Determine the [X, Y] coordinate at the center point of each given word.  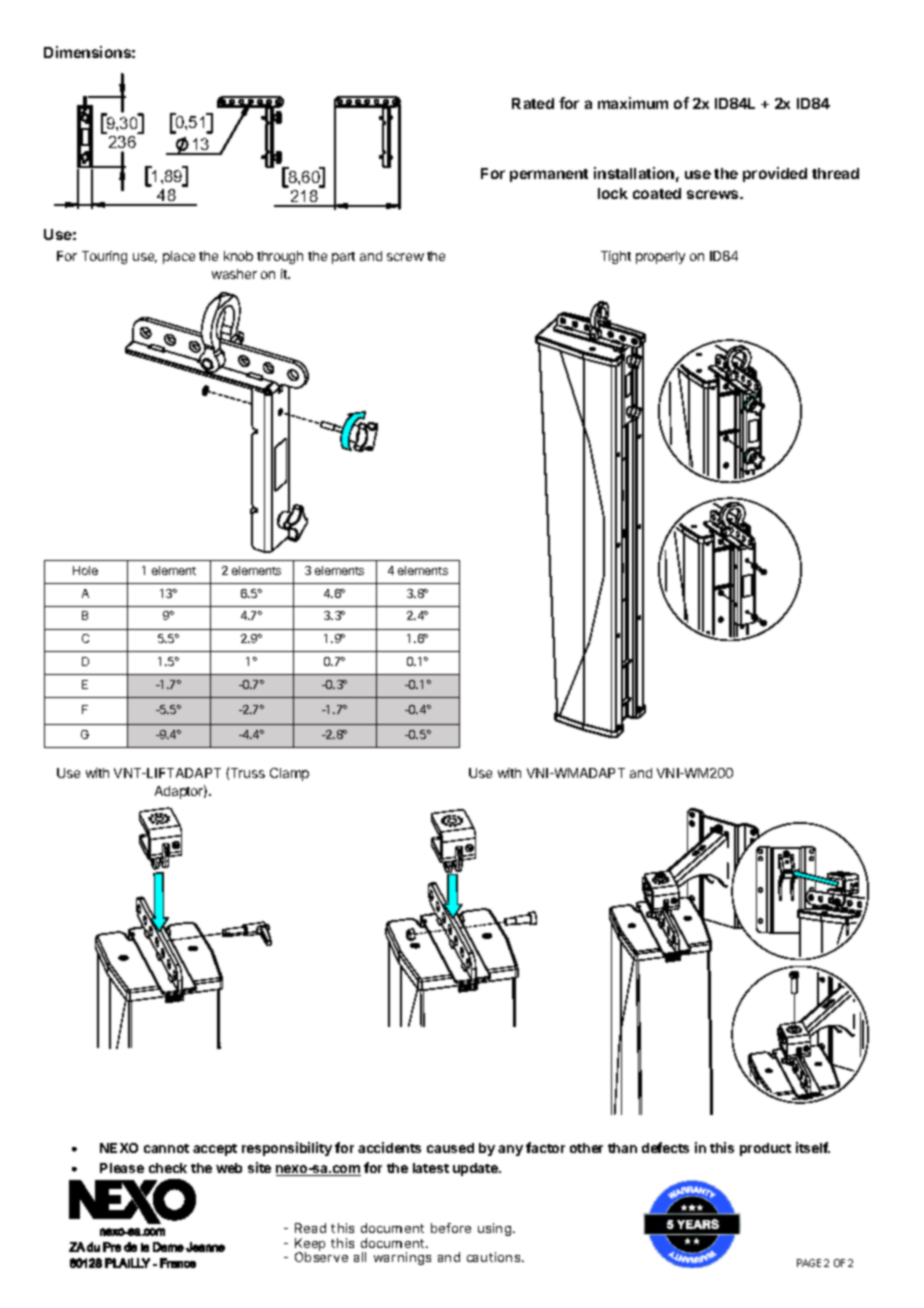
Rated [533, 103]
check [168, 1168]
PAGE [809, 1263]
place [179, 257]
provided [775, 174]
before [451, 1228]
